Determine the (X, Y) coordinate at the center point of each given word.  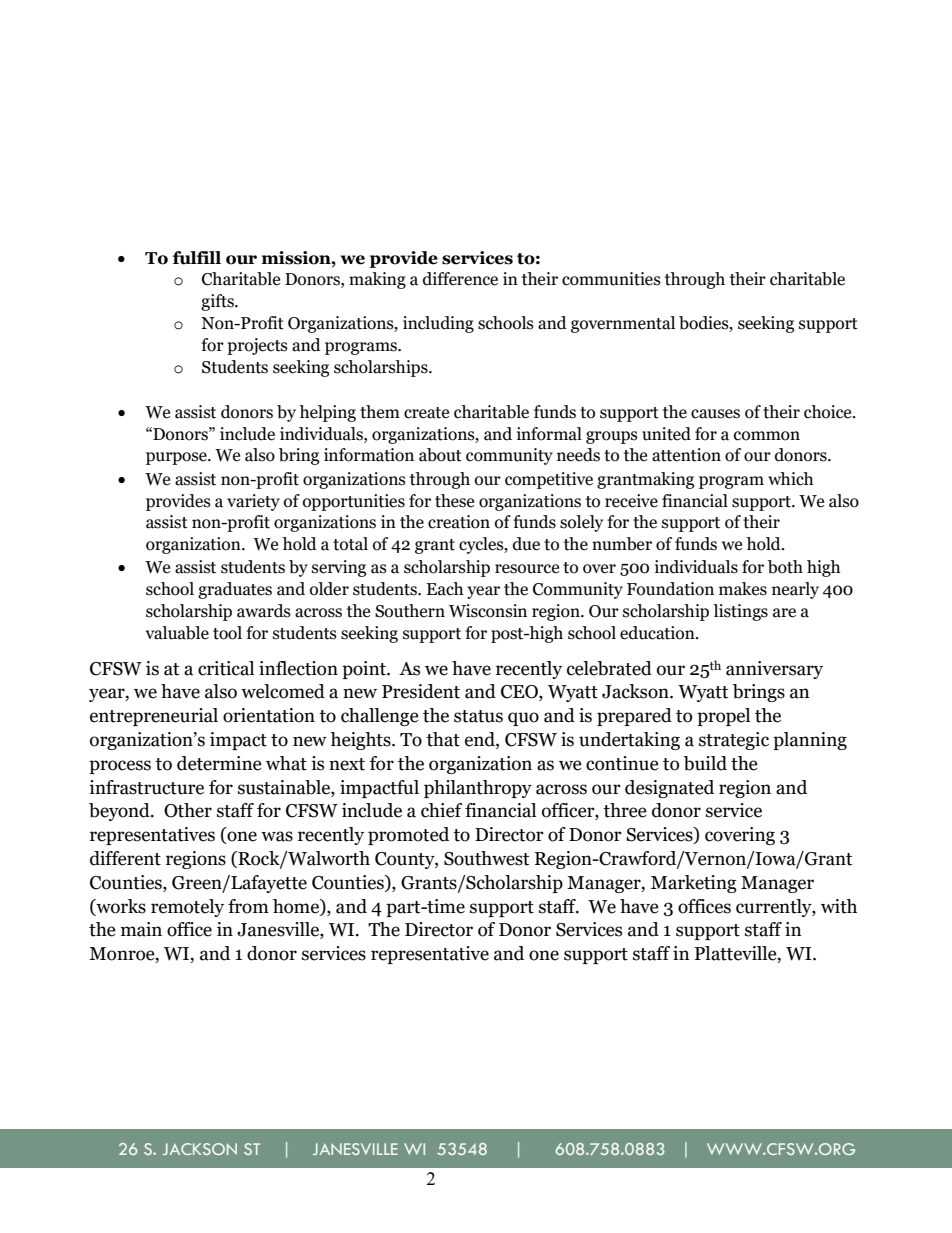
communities (611, 279)
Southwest (486, 858)
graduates (235, 590)
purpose (177, 458)
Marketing (694, 884)
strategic (734, 741)
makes (743, 589)
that (443, 739)
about (440, 455)
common (767, 436)
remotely (187, 908)
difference (460, 279)
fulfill (196, 258)
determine (219, 763)
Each (444, 589)
